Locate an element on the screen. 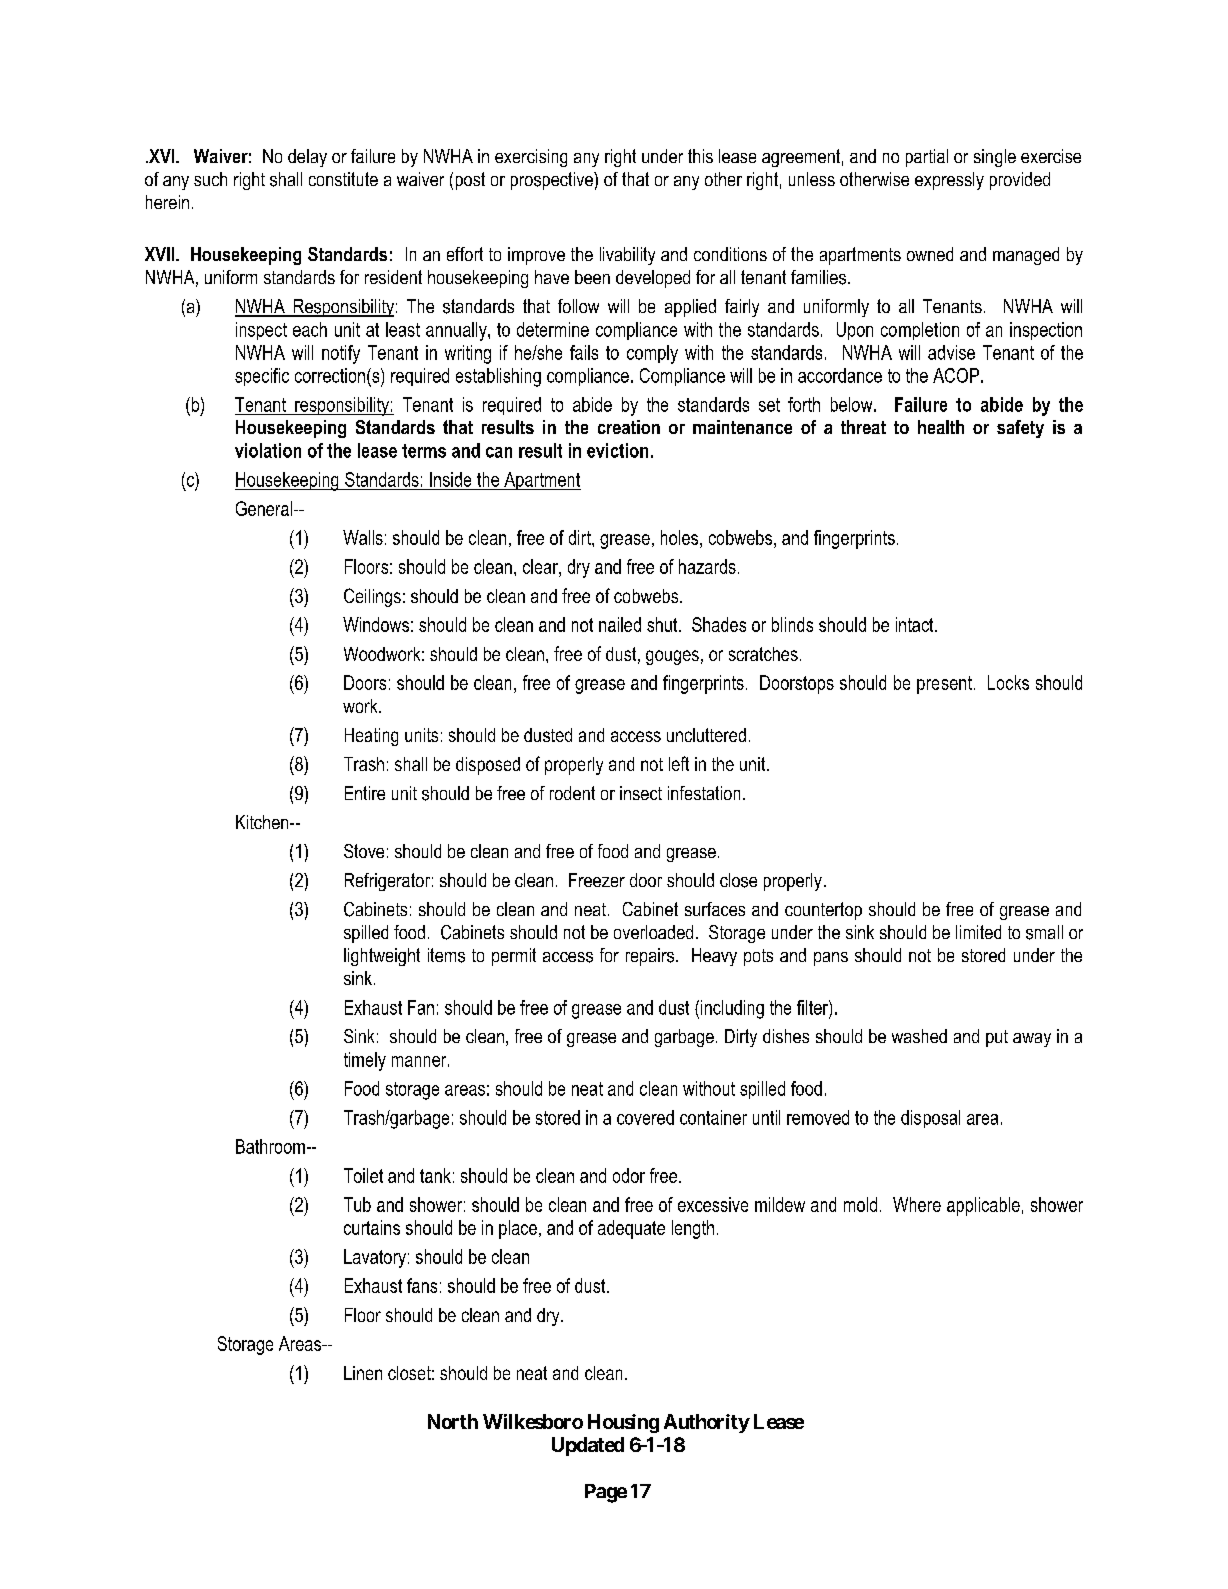 The width and height of the screenshot is (1228, 1589). rodent is located at coordinates (572, 793).
